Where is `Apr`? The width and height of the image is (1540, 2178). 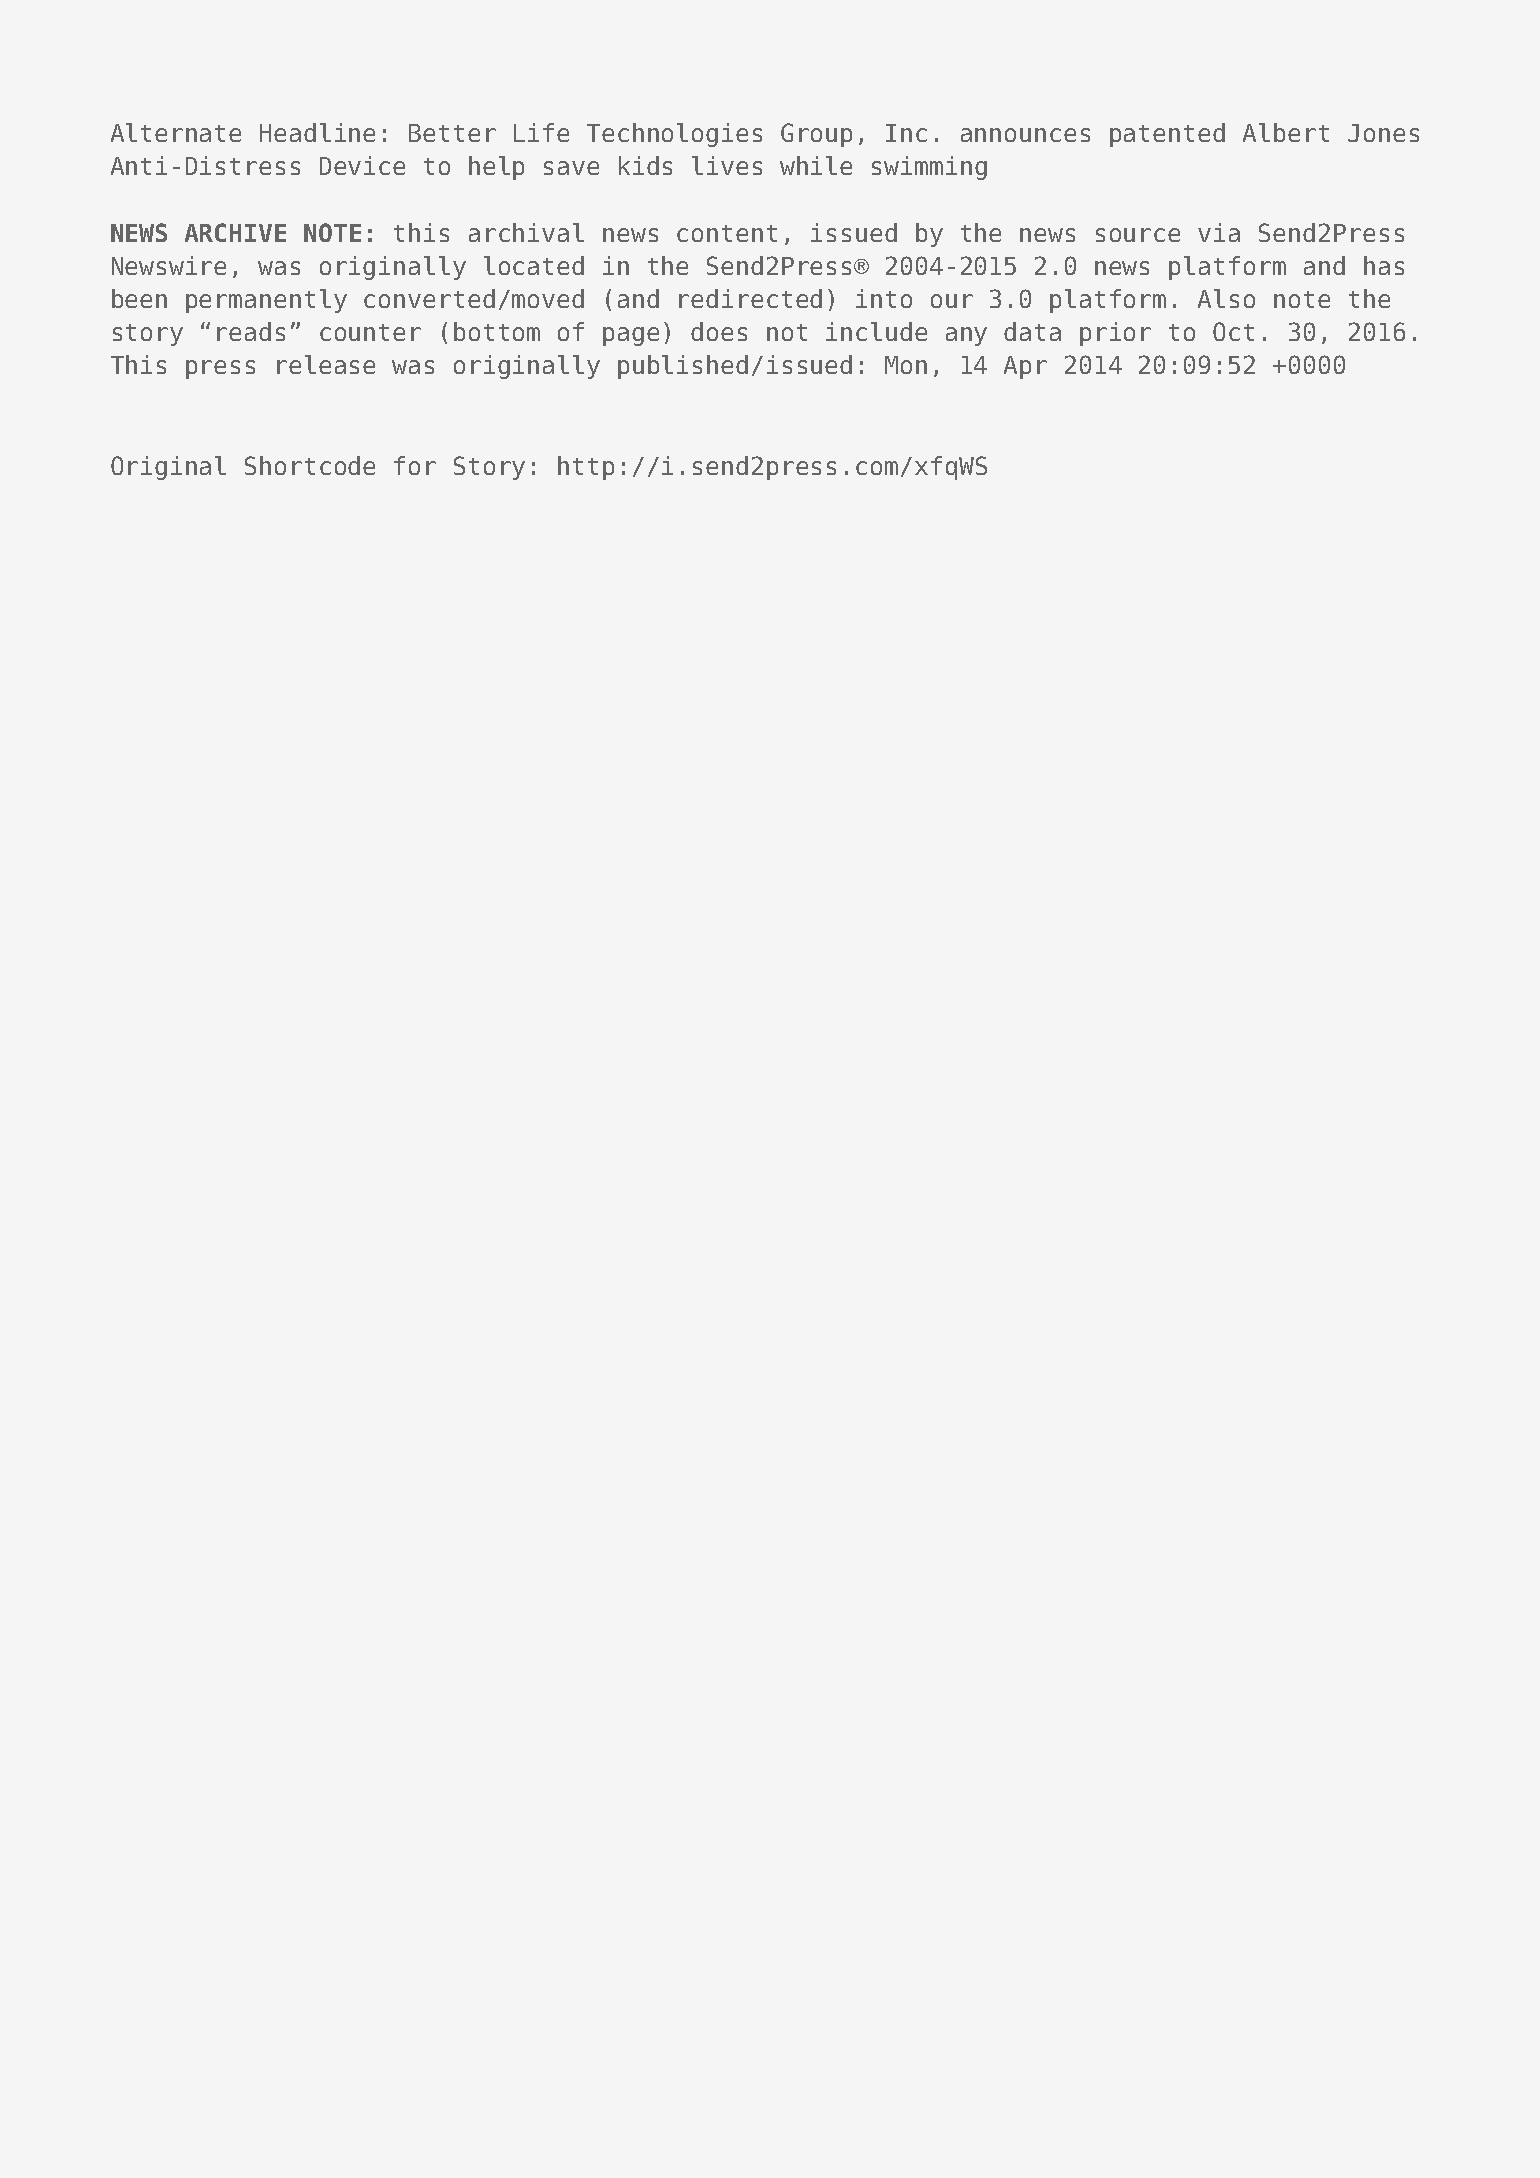 Apr is located at coordinates (1025, 367).
